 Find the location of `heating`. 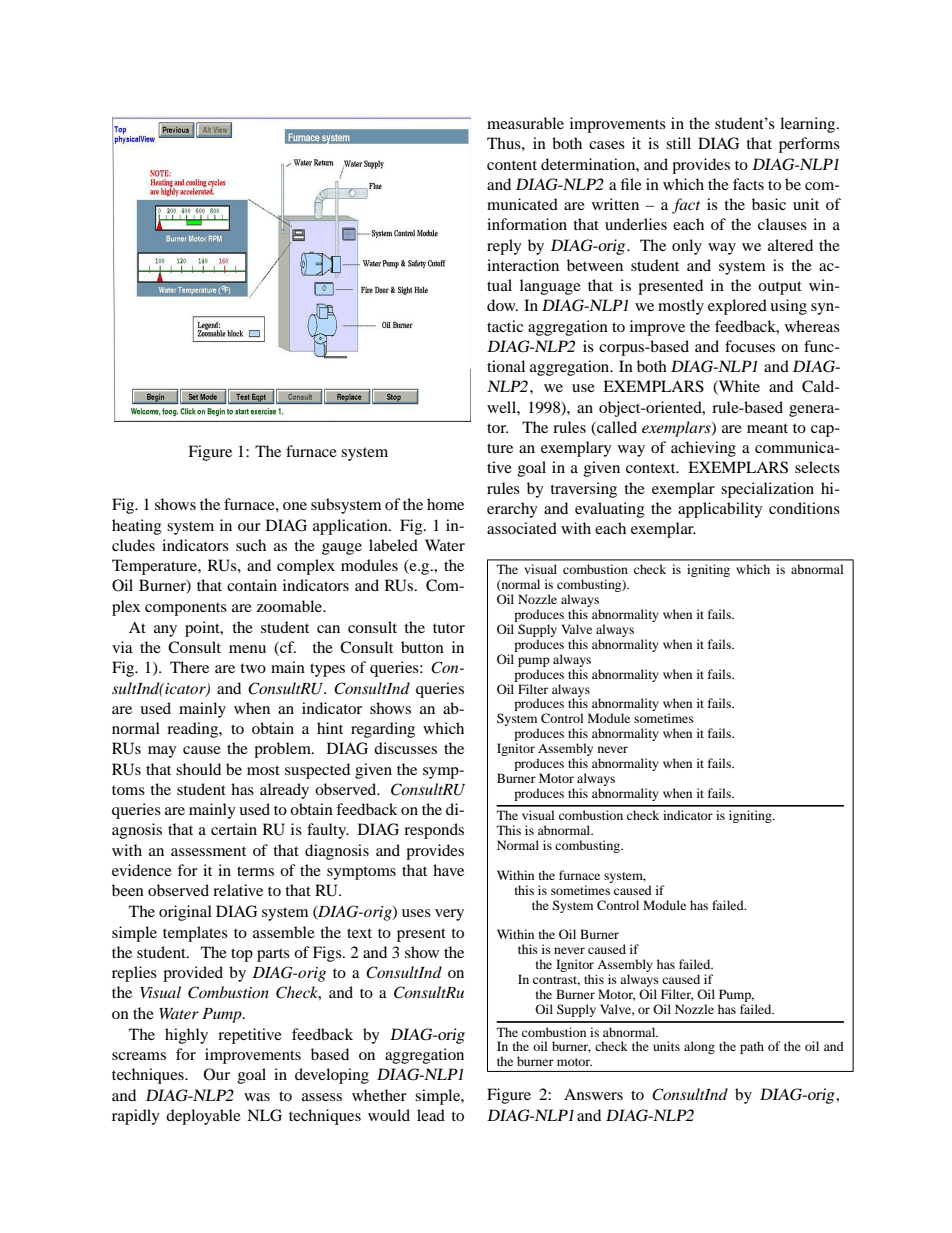

heating is located at coordinates (137, 527).
